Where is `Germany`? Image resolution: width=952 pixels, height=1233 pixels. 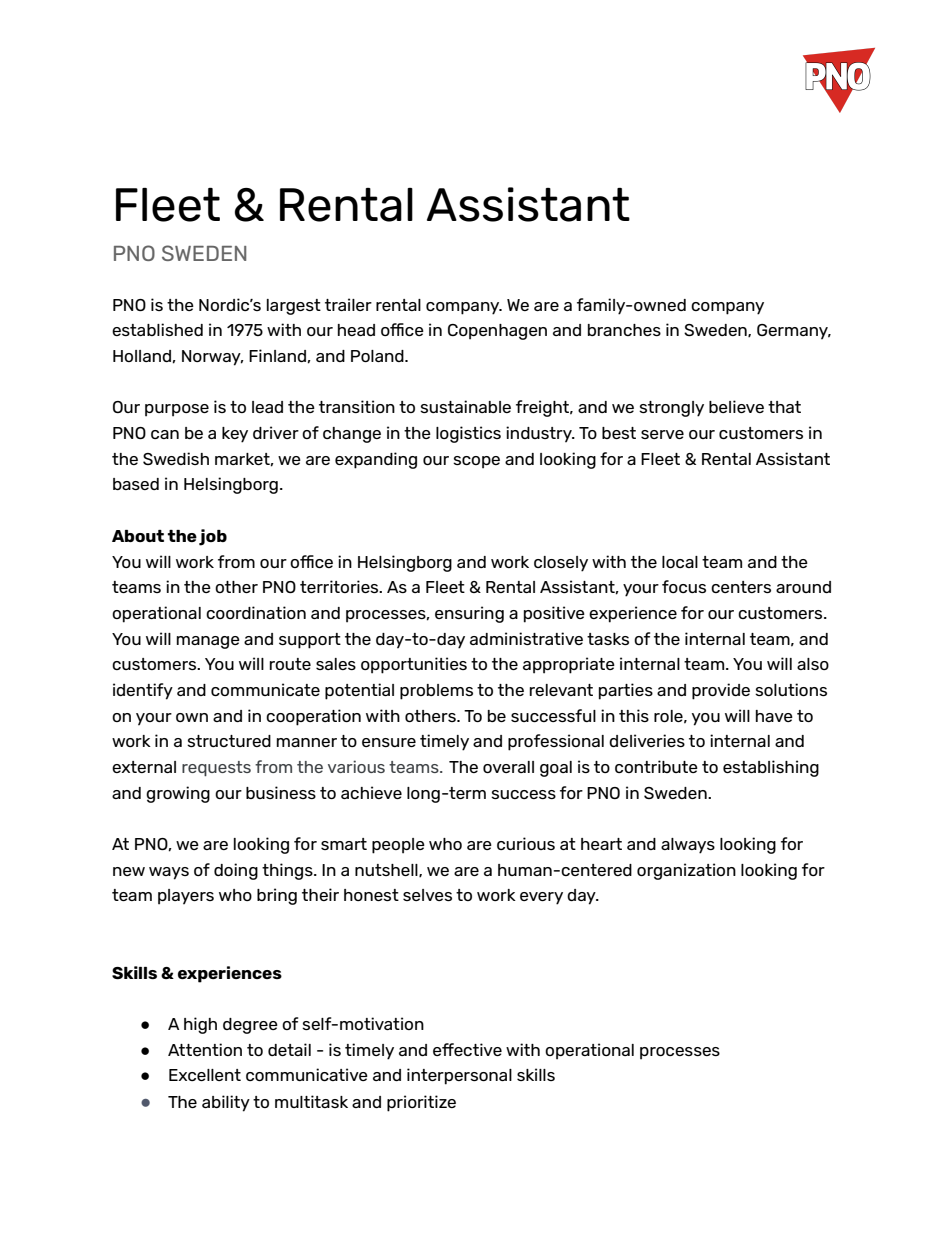 Germany is located at coordinates (793, 332).
